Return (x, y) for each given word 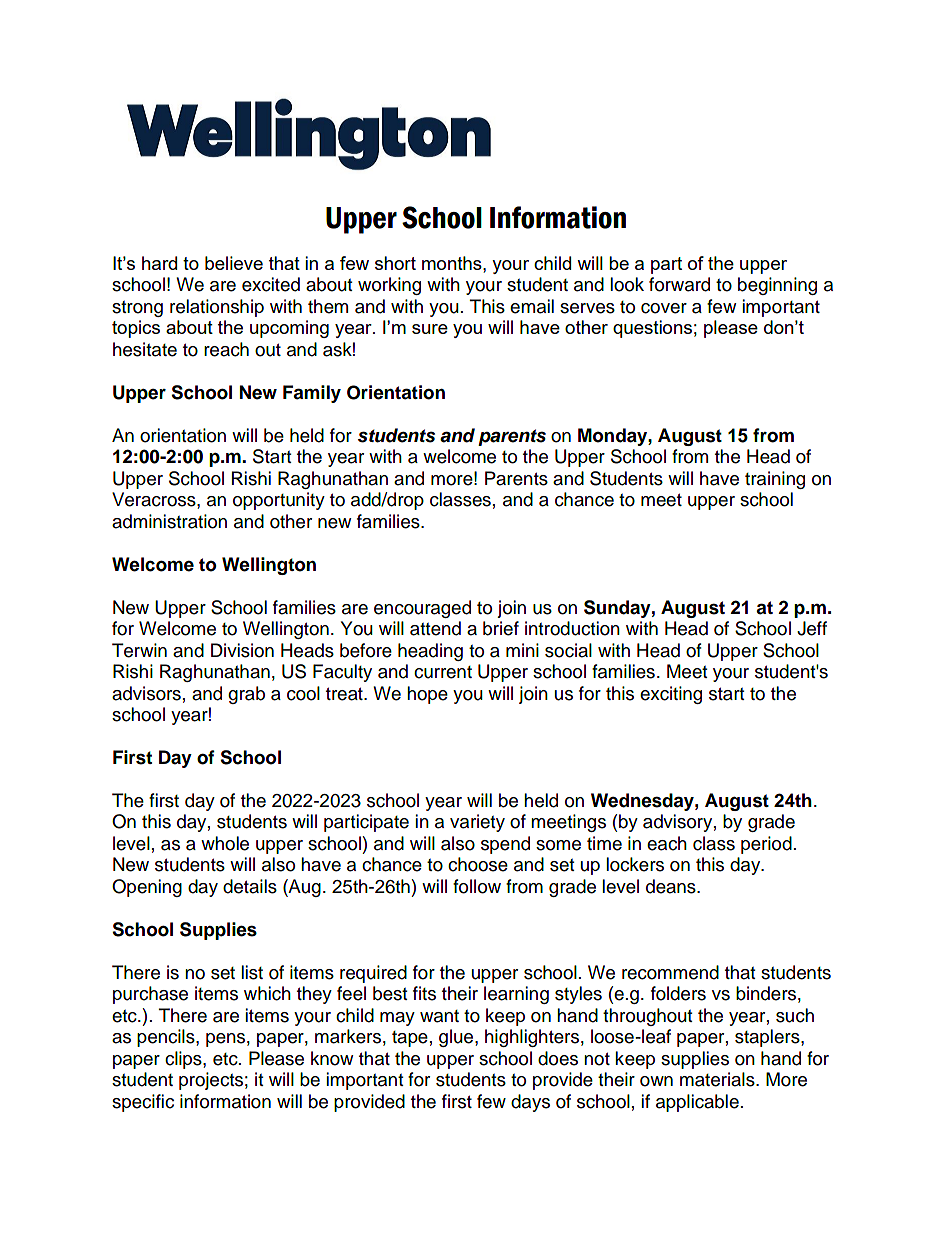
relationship (217, 308)
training (775, 480)
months (453, 263)
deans (672, 886)
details (250, 886)
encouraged (422, 609)
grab (246, 695)
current (443, 672)
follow (477, 886)
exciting (671, 695)
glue (457, 1038)
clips (184, 1060)
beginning (777, 286)
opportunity (279, 501)
